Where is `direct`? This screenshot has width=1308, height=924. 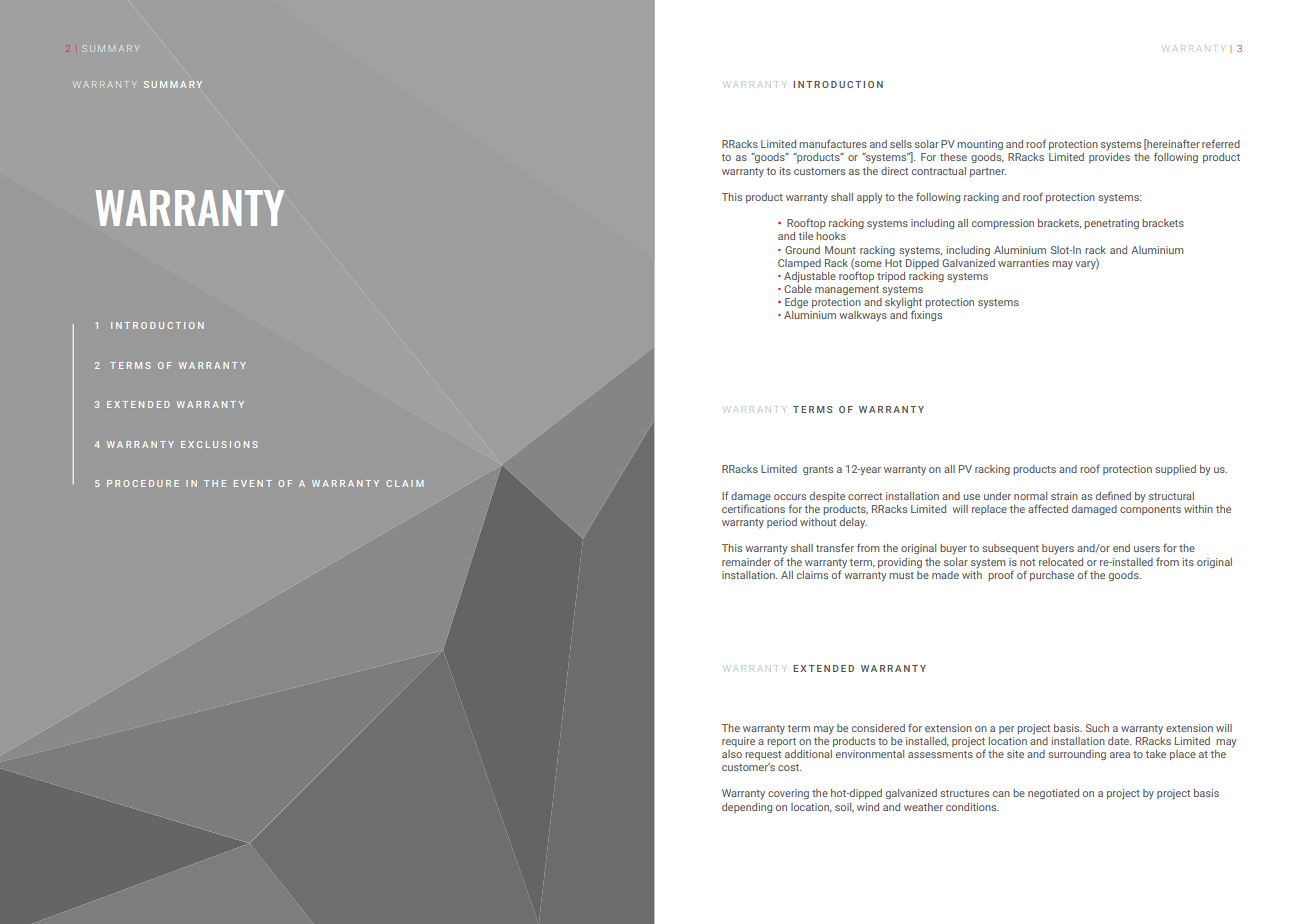 direct is located at coordinates (894, 171).
